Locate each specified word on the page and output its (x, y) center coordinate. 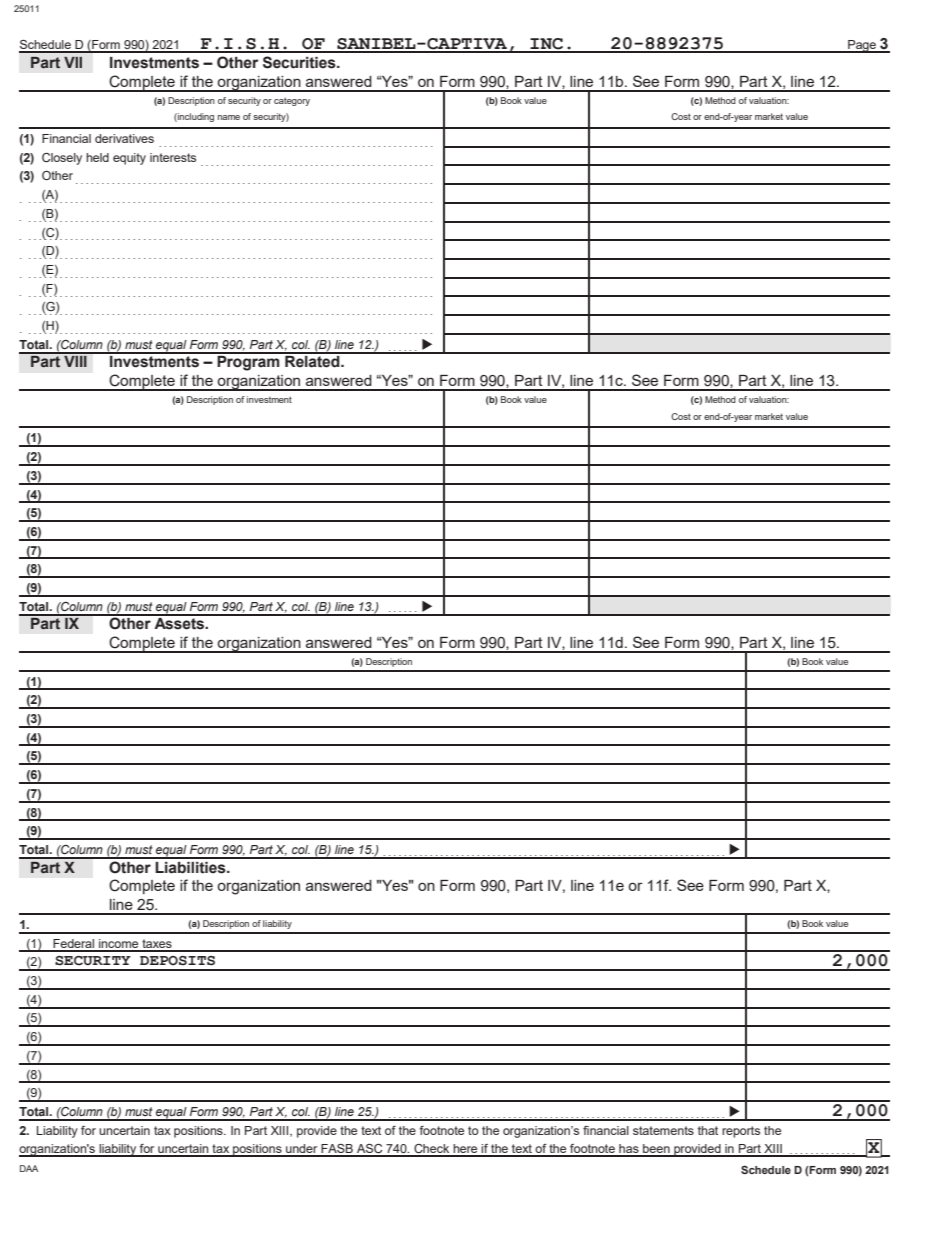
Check (432, 1150)
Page (862, 46)
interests (173, 157)
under (302, 1150)
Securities (300, 62)
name (229, 117)
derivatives (124, 138)
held (97, 157)
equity (129, 159)
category (292, 101)
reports (741, 1132)
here (465, 1150)
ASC (370, 1150)
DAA (29, 1168)
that (708, 1130)
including (195, 117)
